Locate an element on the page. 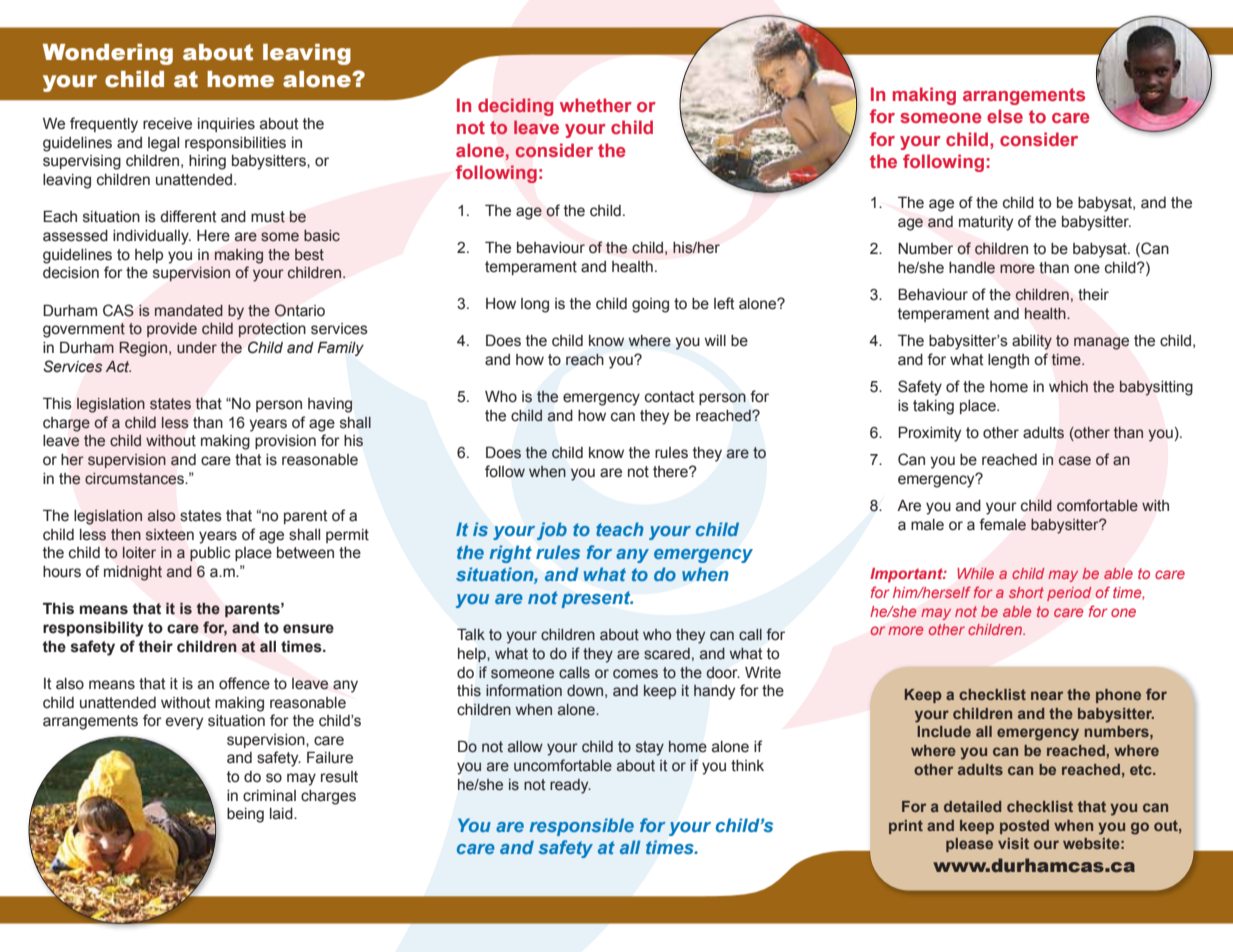 The height and width of the page is (952, 1233). else is located at coordinates (1005, 116).
